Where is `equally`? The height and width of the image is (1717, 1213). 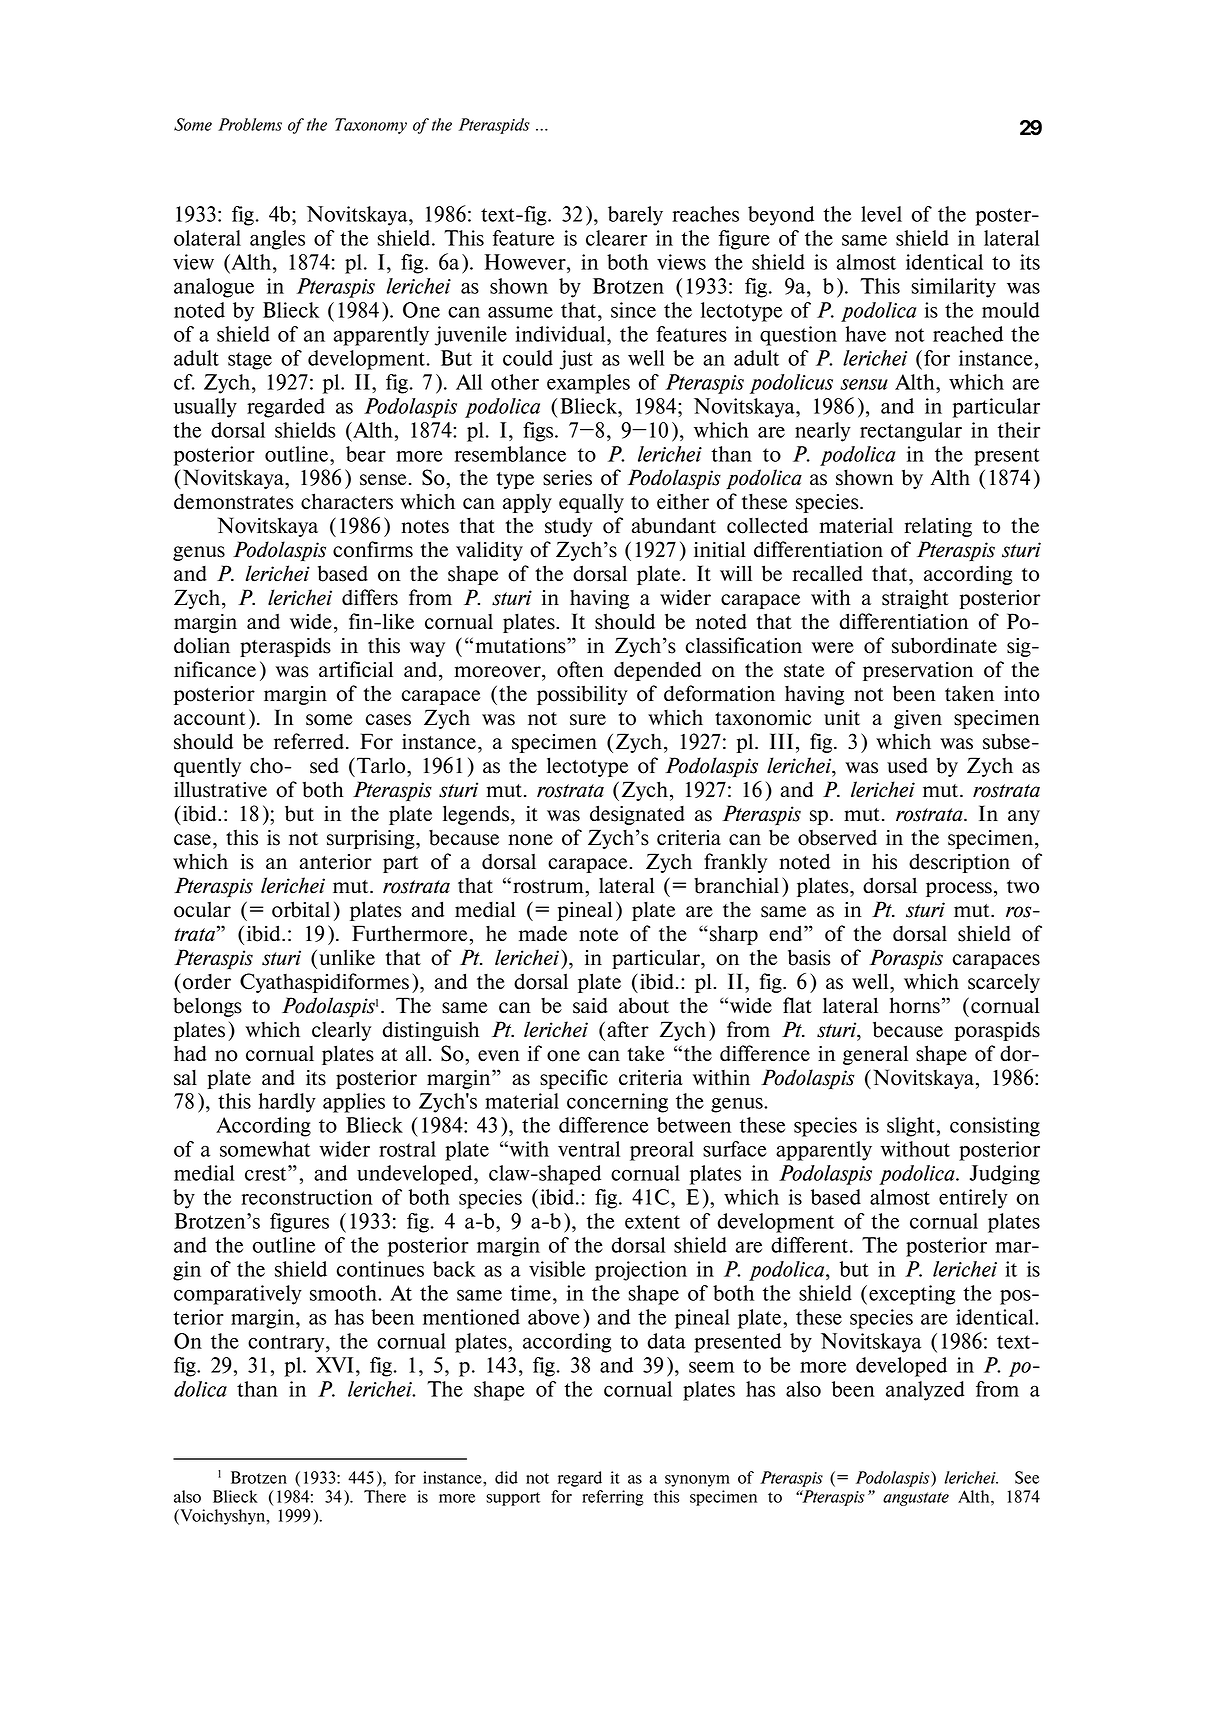
equally is located at coordinates (591, 503).
